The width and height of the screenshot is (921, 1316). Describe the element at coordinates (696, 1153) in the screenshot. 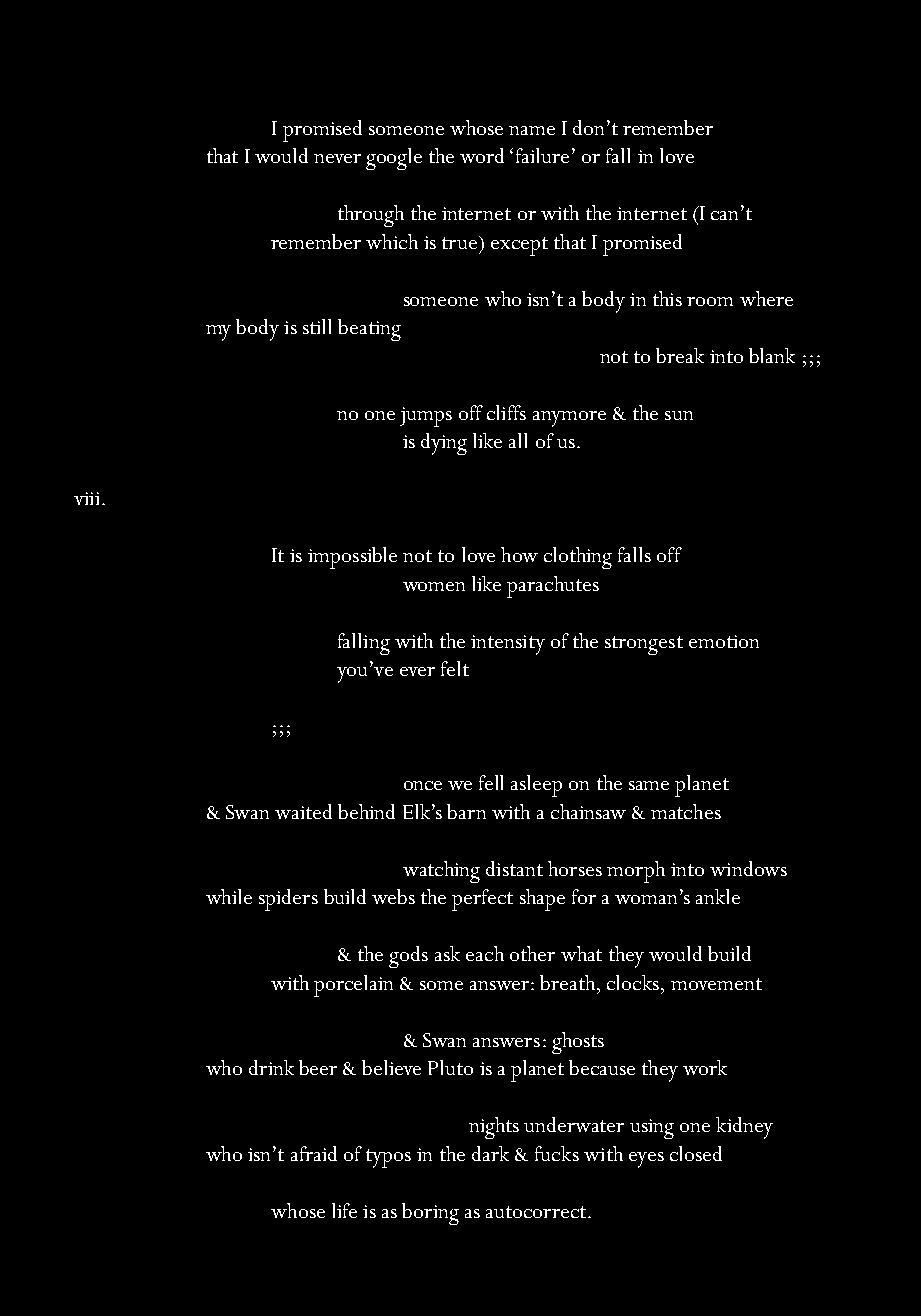

I see `closed` at that location.
